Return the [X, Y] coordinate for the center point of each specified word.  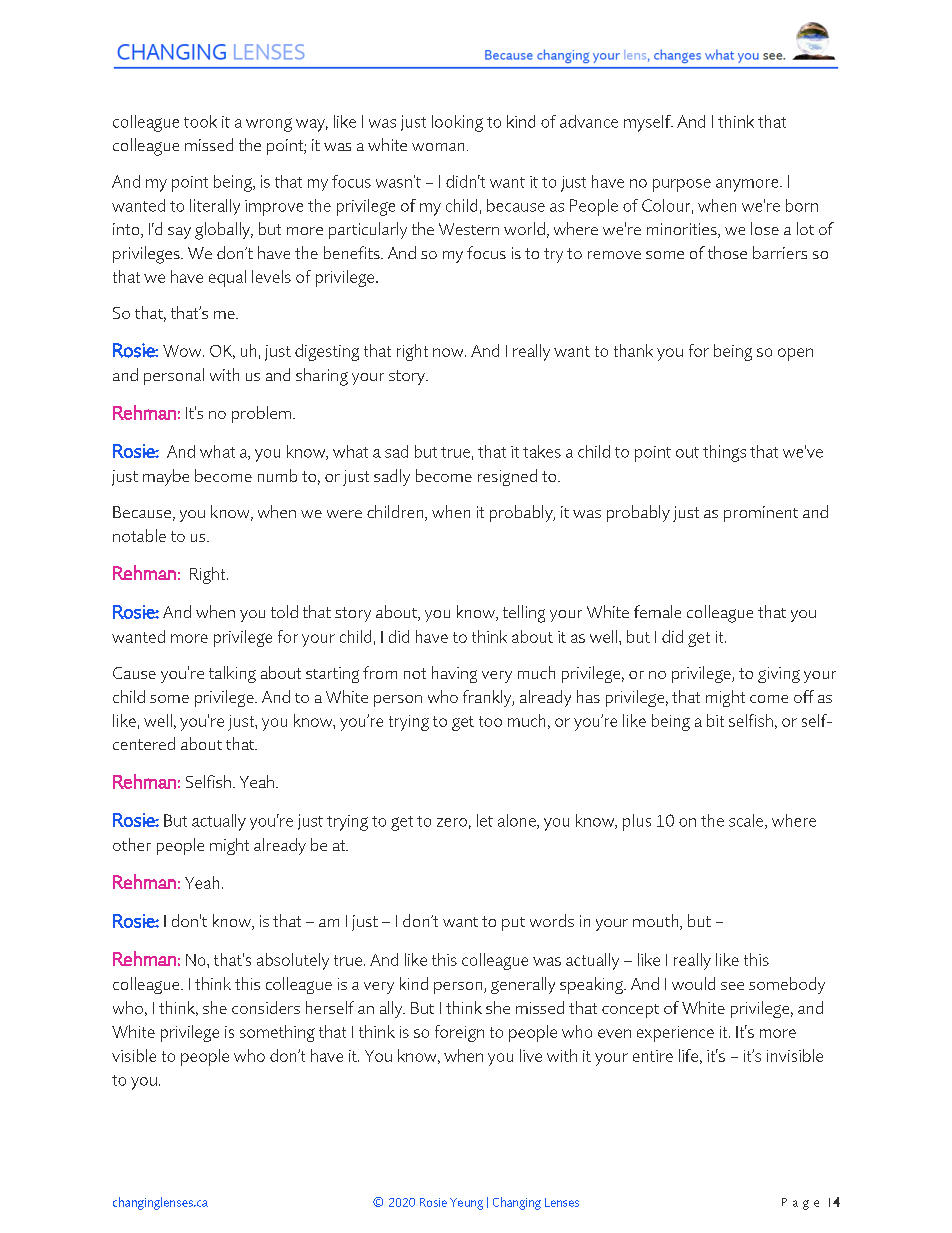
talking [232, 674]
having [454, 674]
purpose [682, 185]
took [200, 121]
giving [779, 675]
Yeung [466, 1204]
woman [438, 147]
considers [266, 1007]
